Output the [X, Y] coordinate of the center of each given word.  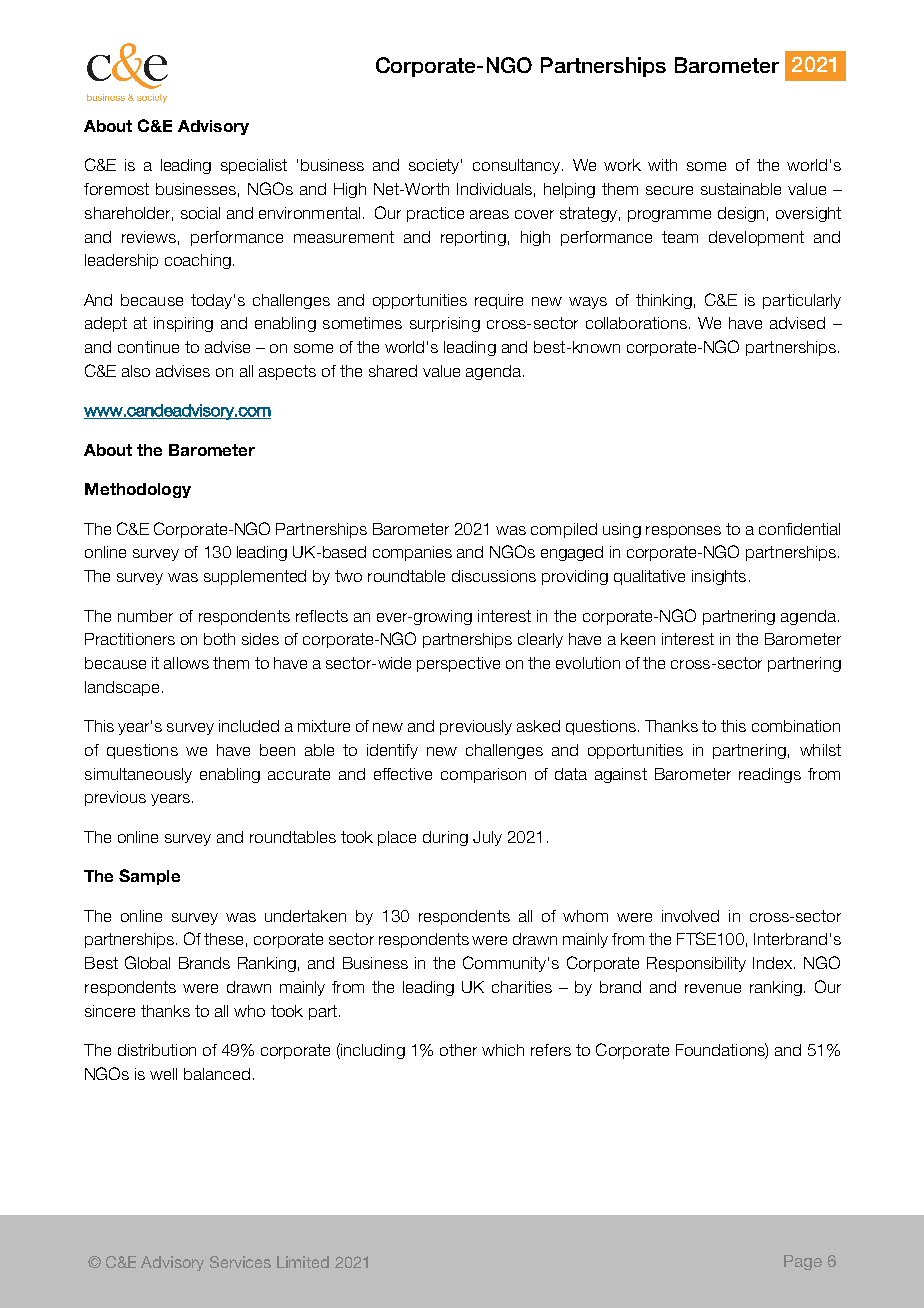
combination [796, 726]
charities [522, 987]
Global [147, 962]
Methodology [138, 490]
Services [240, 1262]
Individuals [494, 189]
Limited [303, 1262]
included [249, 726]
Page [803, 1262]
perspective [458, 664]
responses [683, 532]
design [741, 214]
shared [393, 371]
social [200, 213]
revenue [713, 988]
